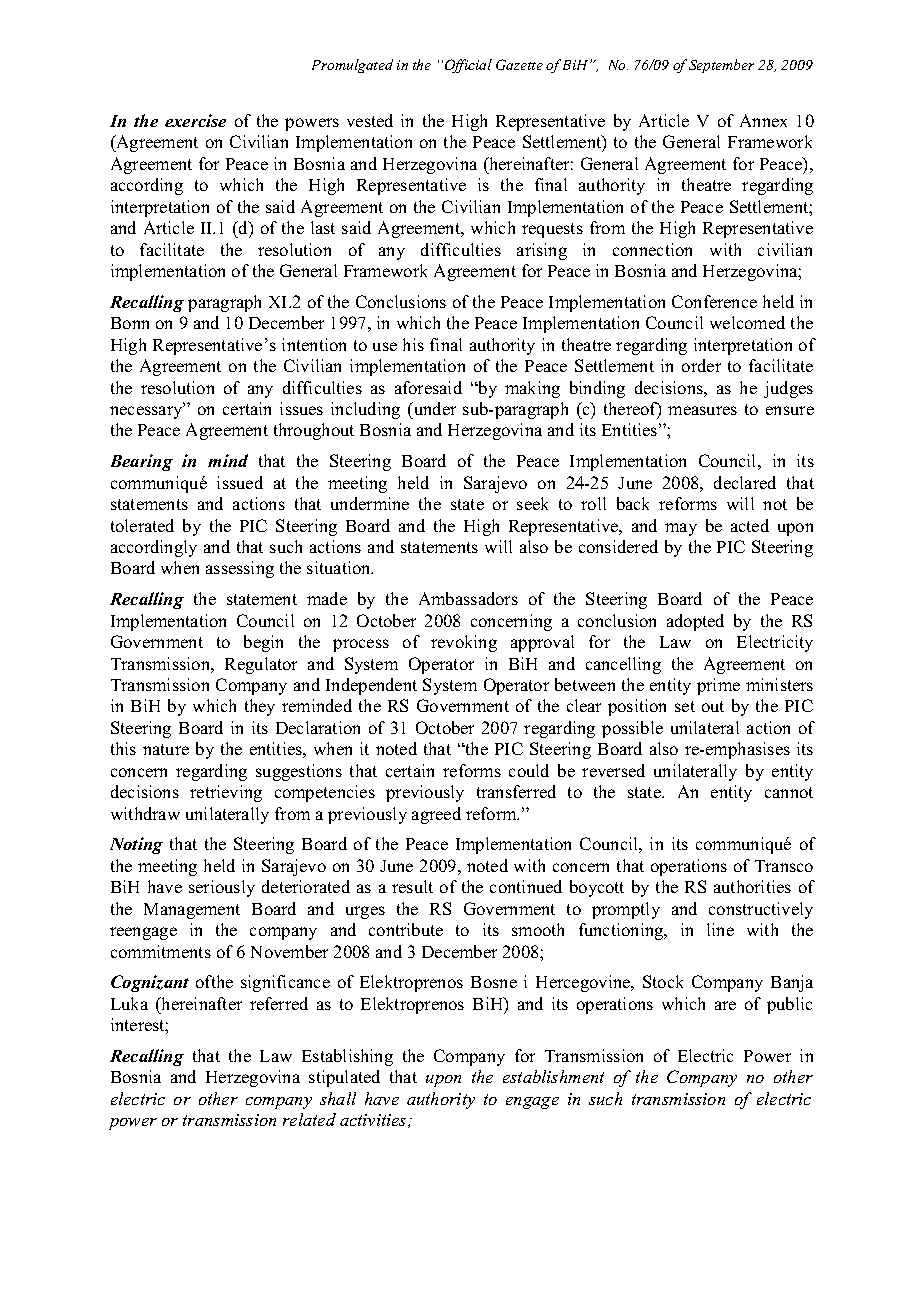 This screenshot has height=1308, width=924. What do you see at coordinates (701, 365) in the screenshot?
I see `order` at bounding box center [701, 365].
